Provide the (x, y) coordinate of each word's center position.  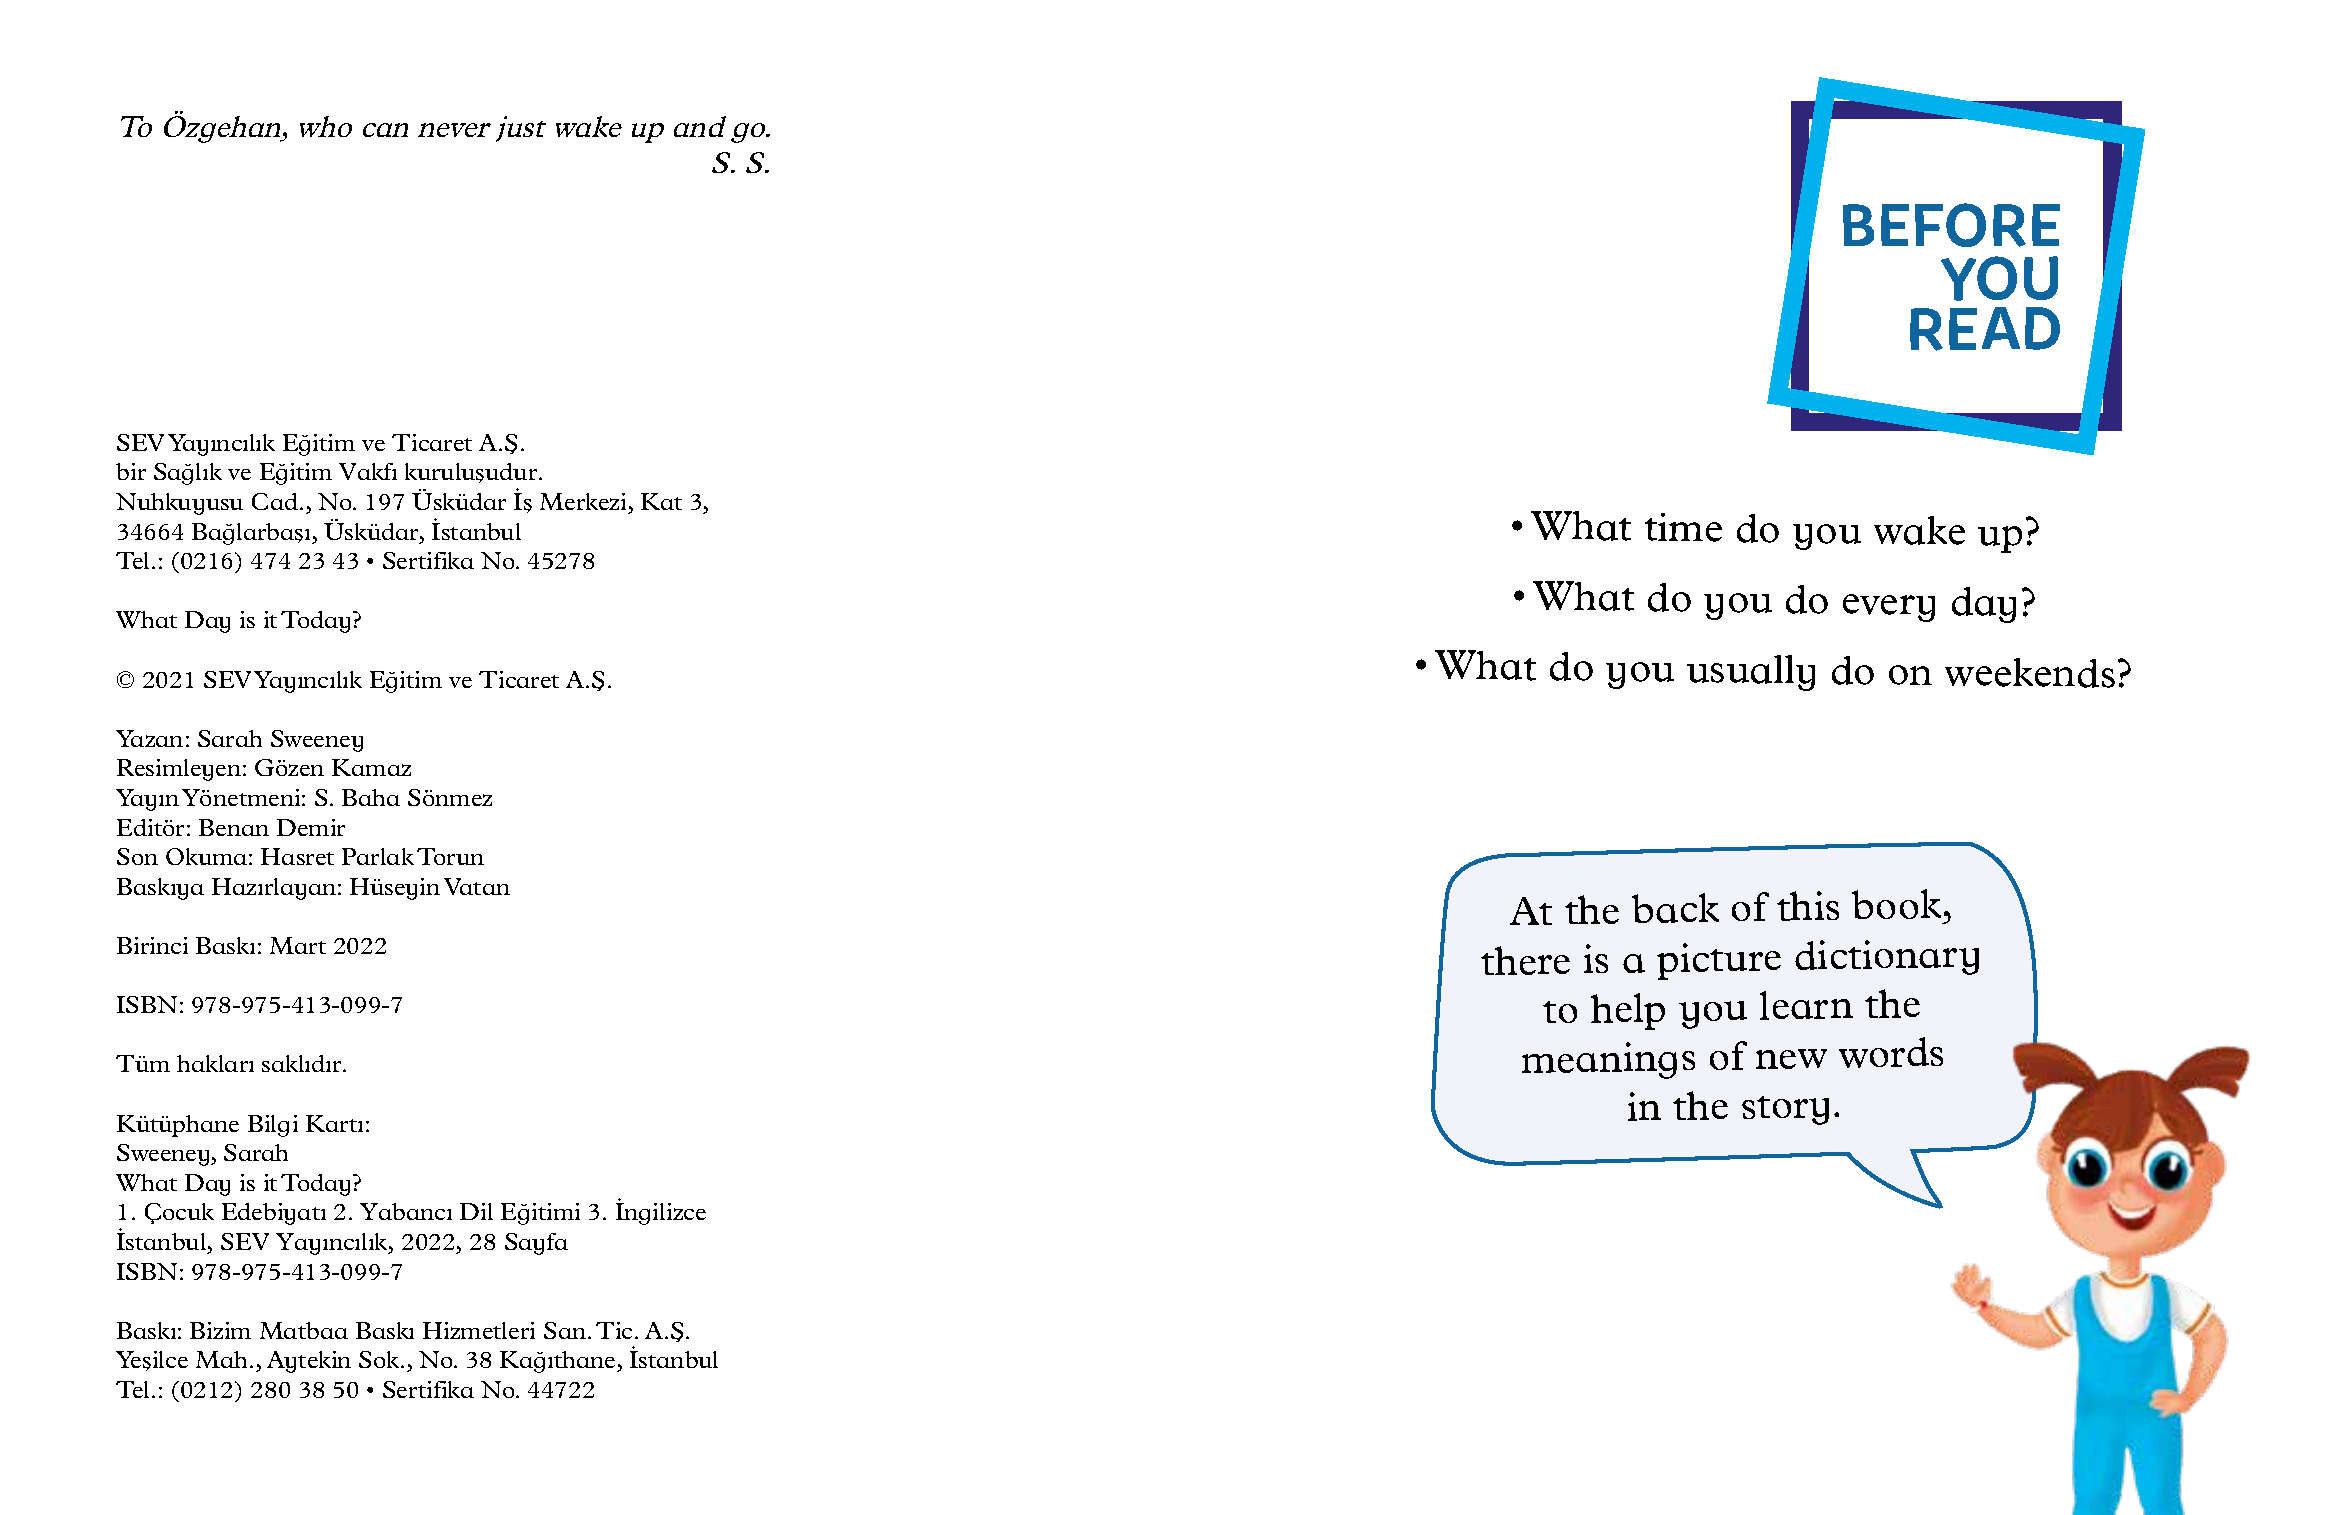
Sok (380, 1359)
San (565, 1330)
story (1785, 1110)
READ (1985, 329)
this (1808, 906)
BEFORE (1951, 225)
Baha (371, 797)
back (1675, 908)
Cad (275, 501)
